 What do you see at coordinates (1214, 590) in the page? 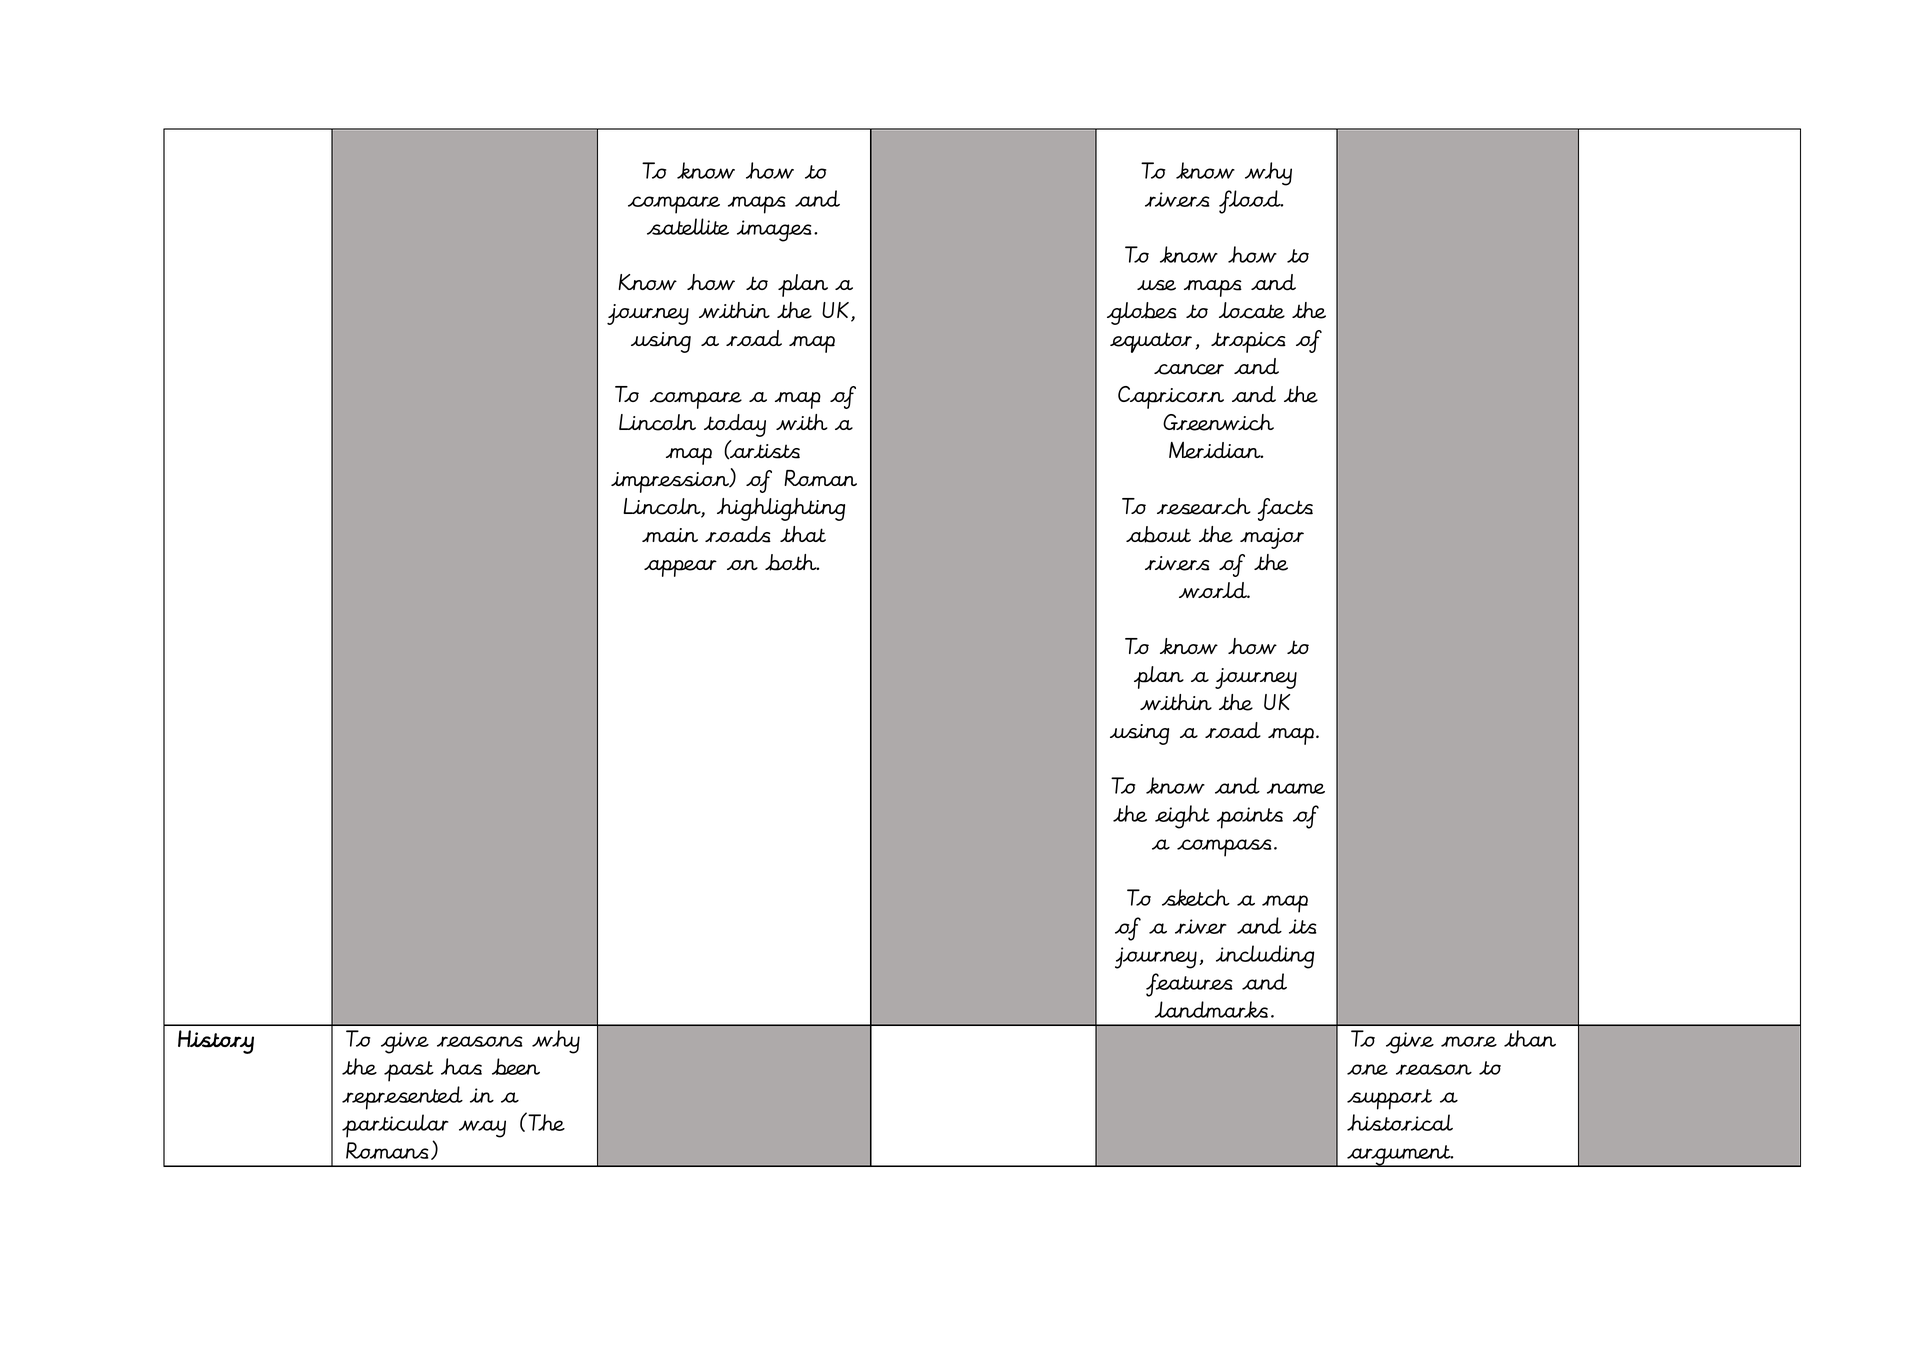
I see `world` at bounding box center [1214, 590].
